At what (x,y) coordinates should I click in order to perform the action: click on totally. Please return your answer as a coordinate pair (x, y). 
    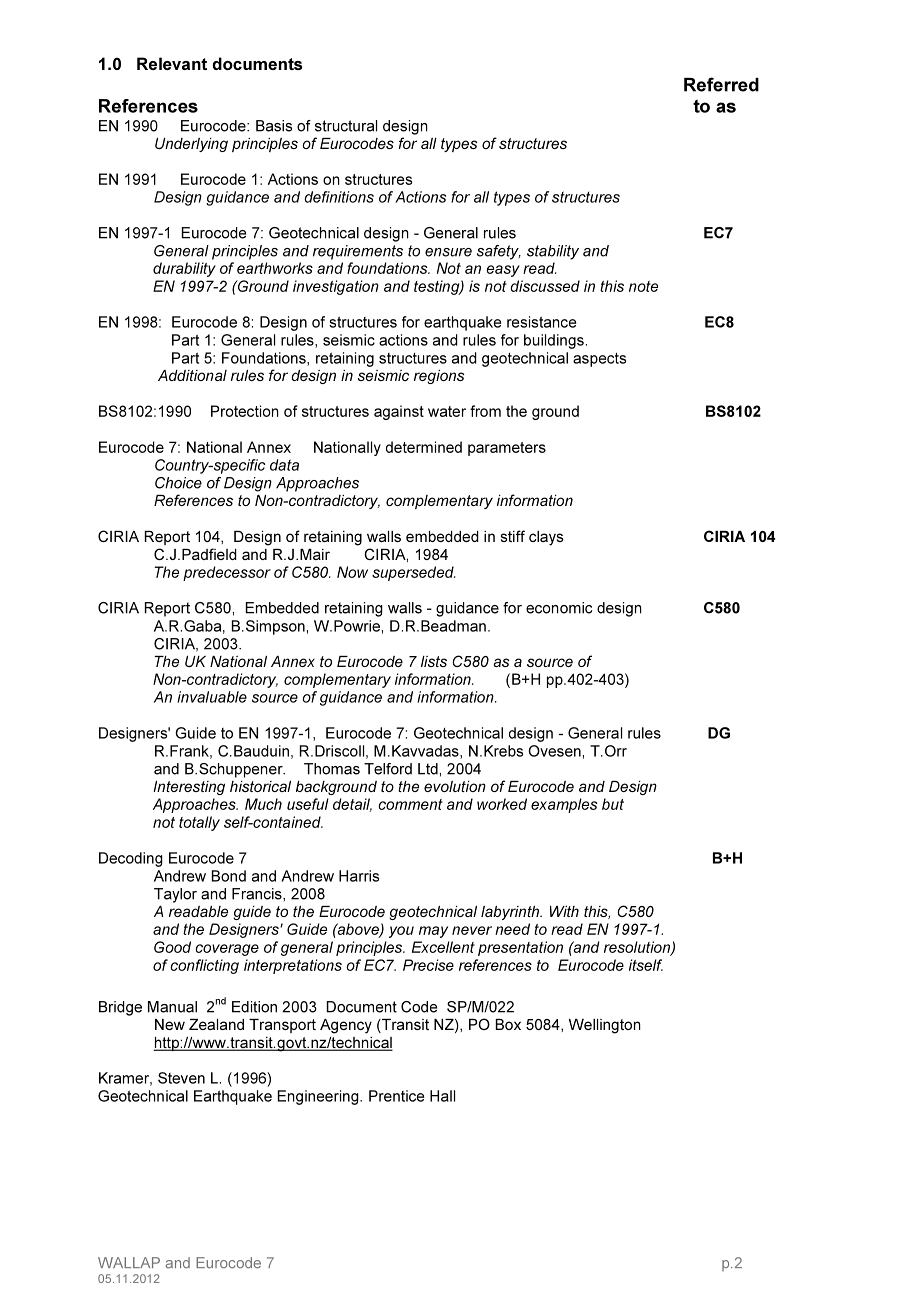
    Looking at the image, I should click on (199, 823).
